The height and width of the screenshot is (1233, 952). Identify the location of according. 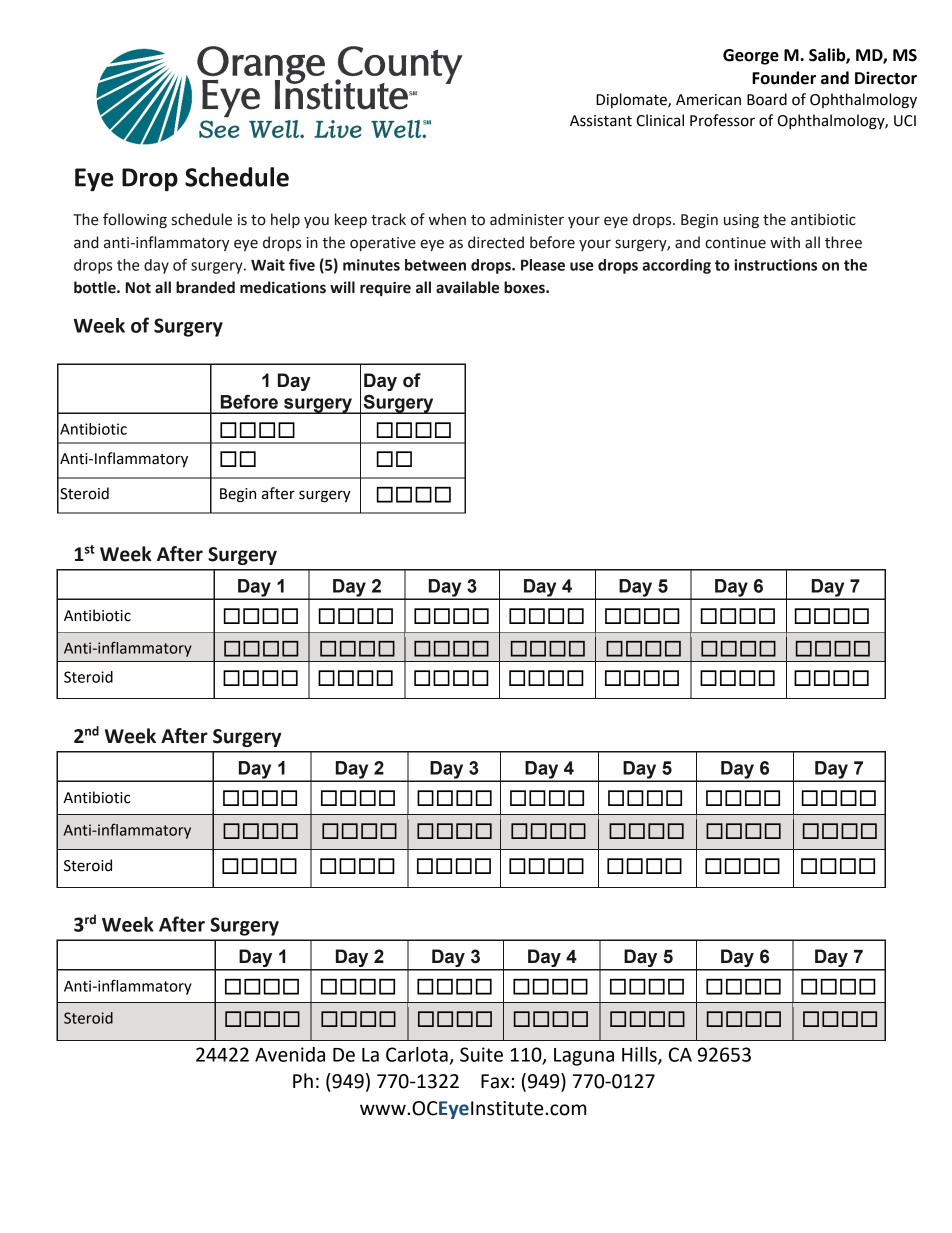
(676, 266).
